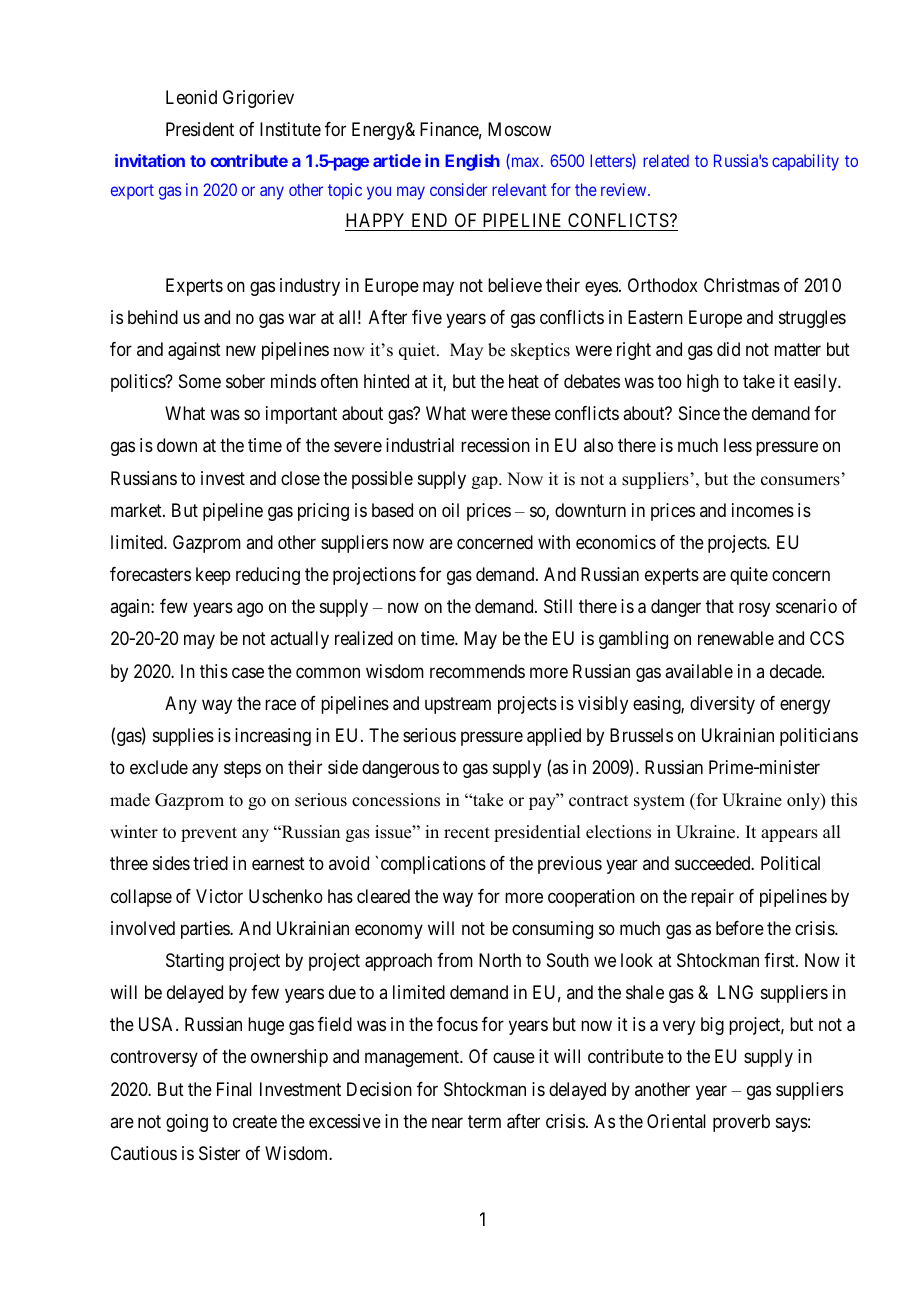 This screenshot has width=924, height=1308. What do you see at coordinates (736, 638) in the screenshot?
I see `renewable` at bounding box center [736, 638].
